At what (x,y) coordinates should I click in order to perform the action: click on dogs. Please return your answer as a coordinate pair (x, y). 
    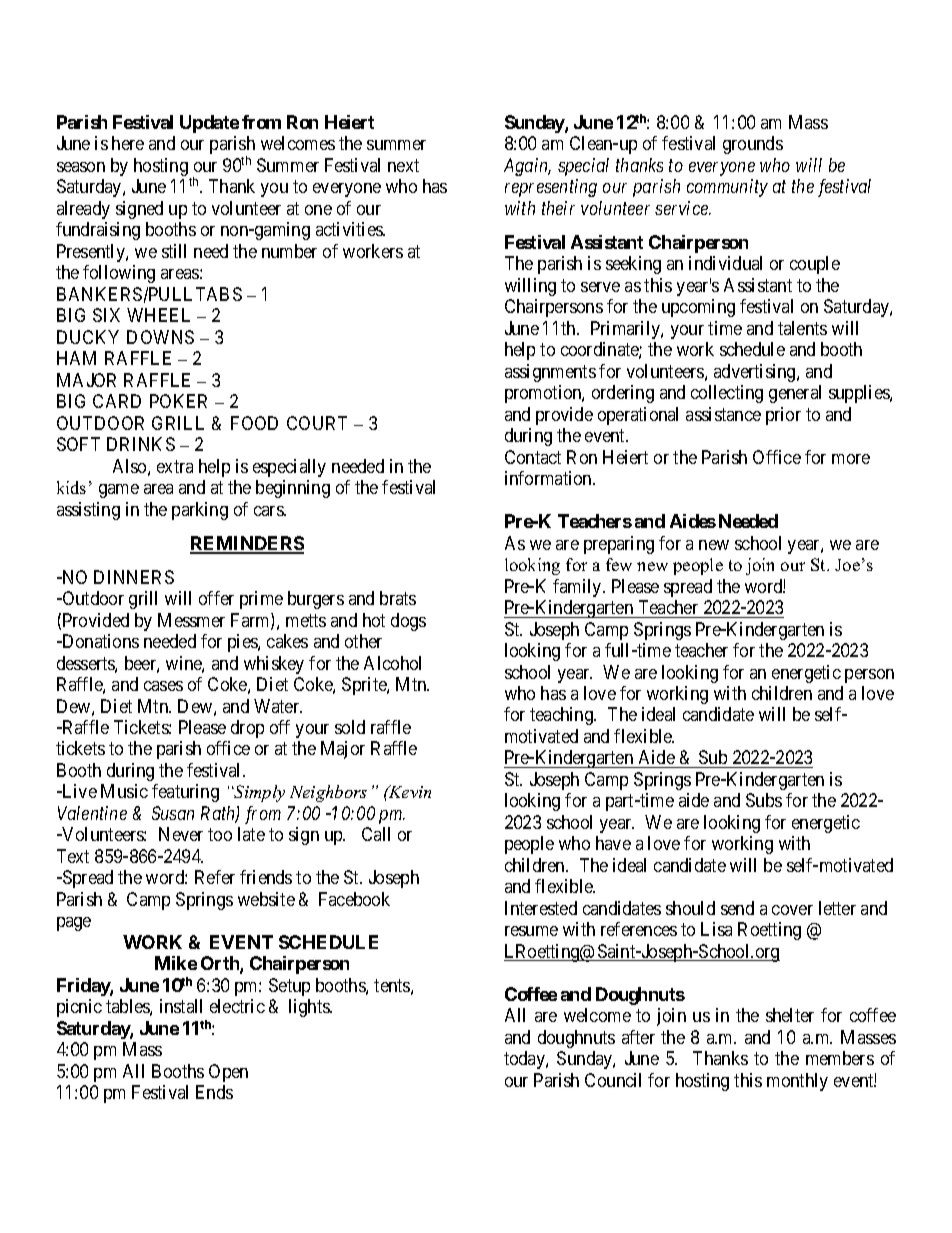
    Looking at the image, I should click on (408, 622).
